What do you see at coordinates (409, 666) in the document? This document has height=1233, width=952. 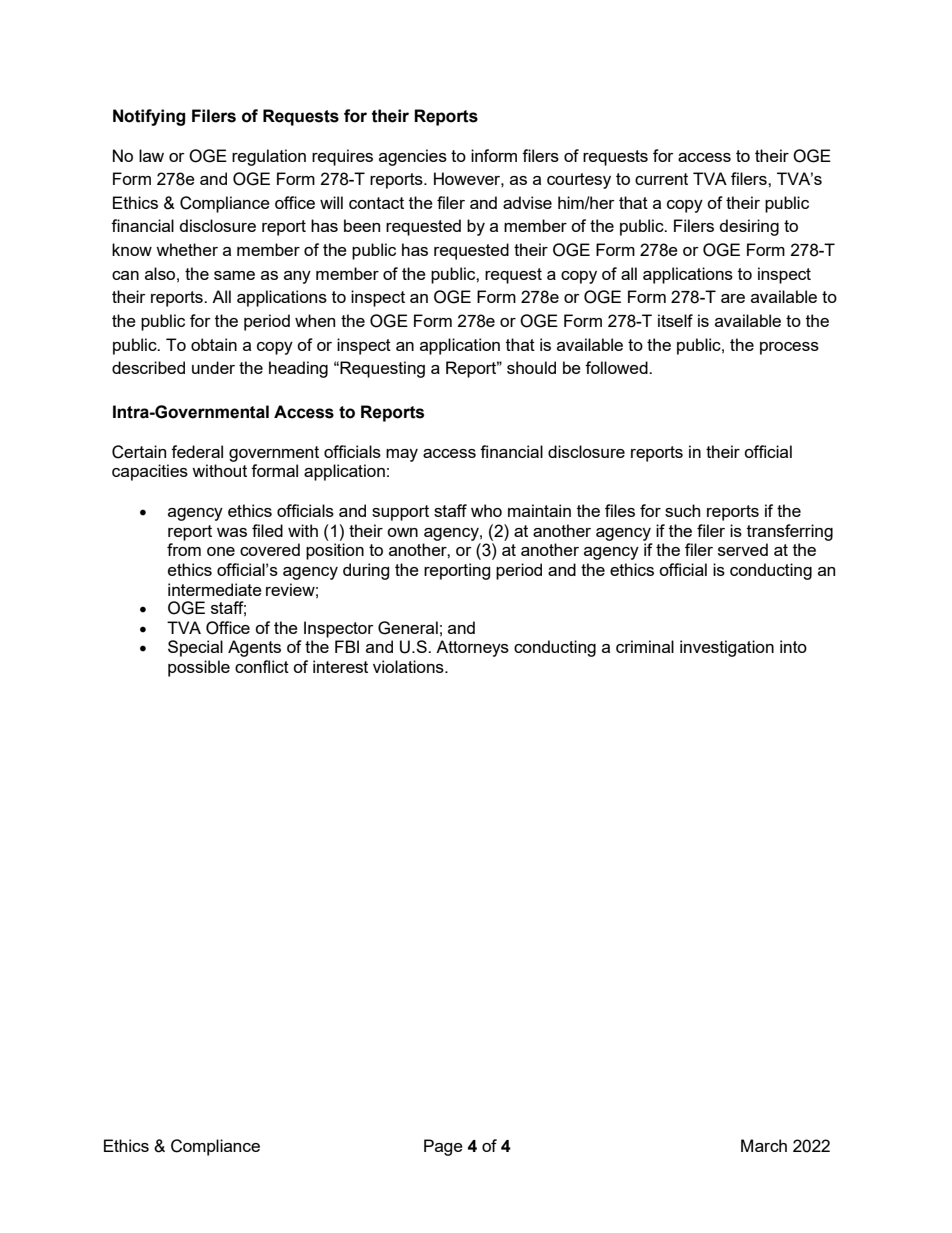 I see `violations` at bounding box center [409, 666].
